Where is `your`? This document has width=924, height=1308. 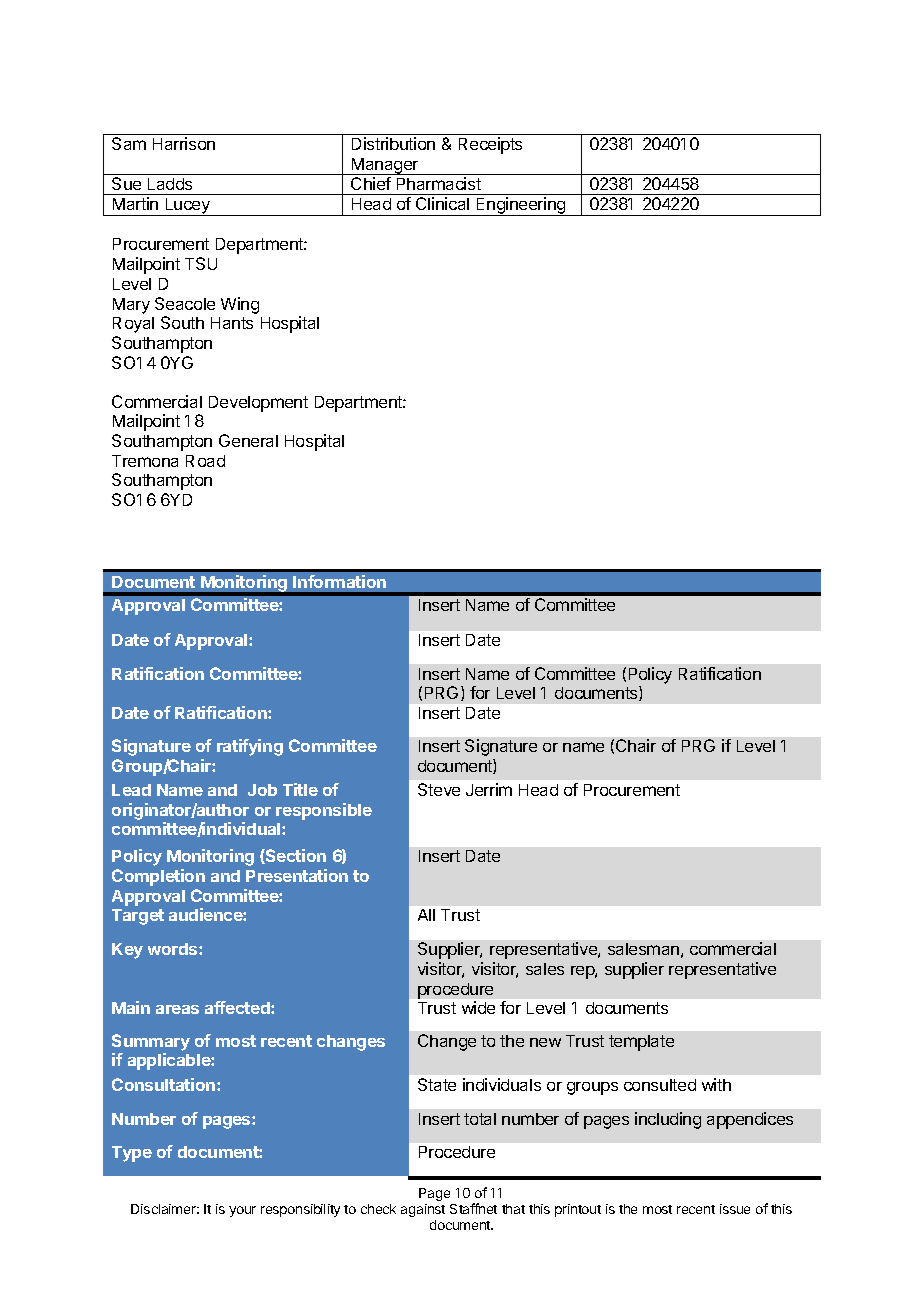 your is located at coordinates (242, 1211).
